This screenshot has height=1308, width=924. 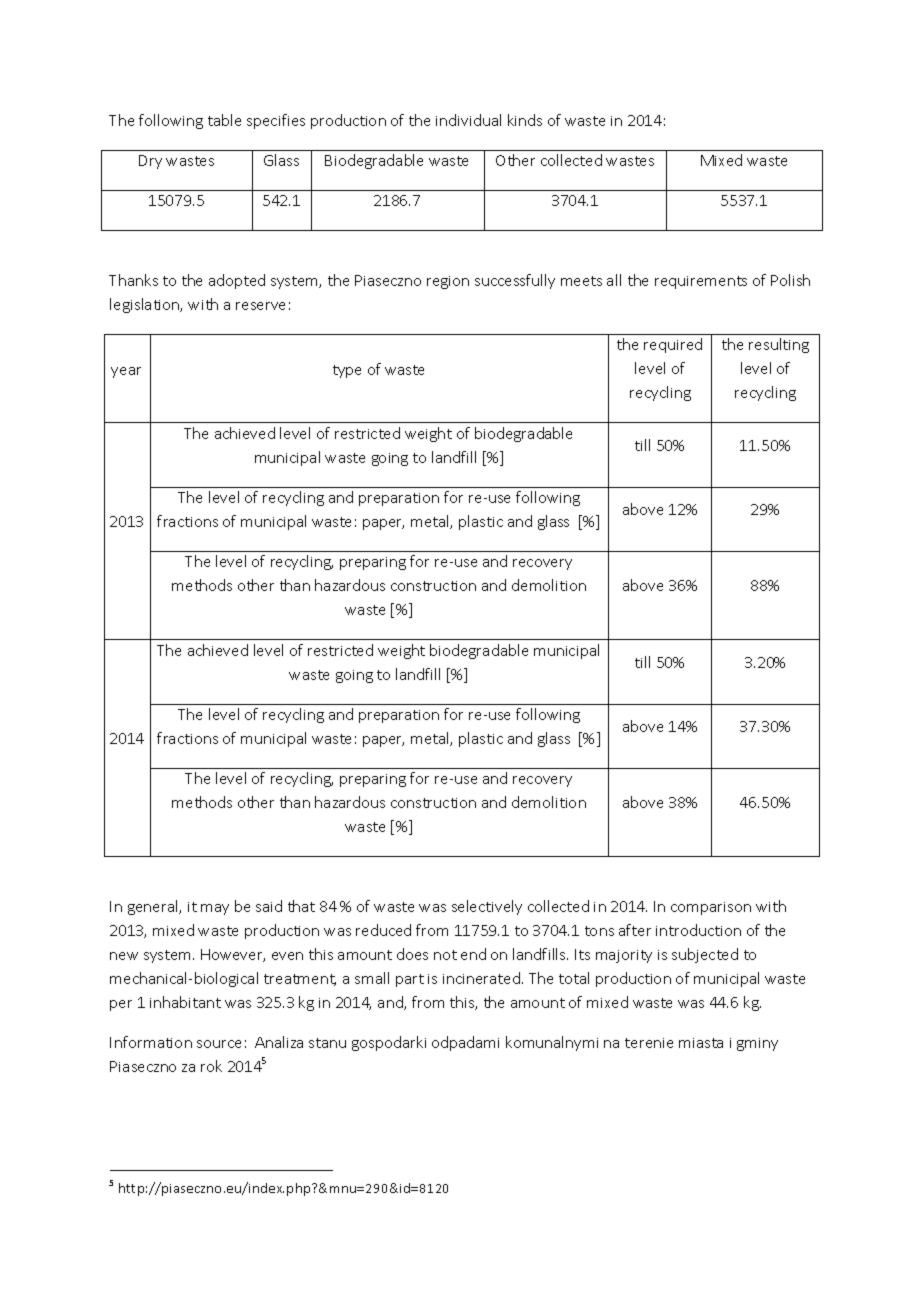 I want to click on source, so click(x=219, y=1044).
